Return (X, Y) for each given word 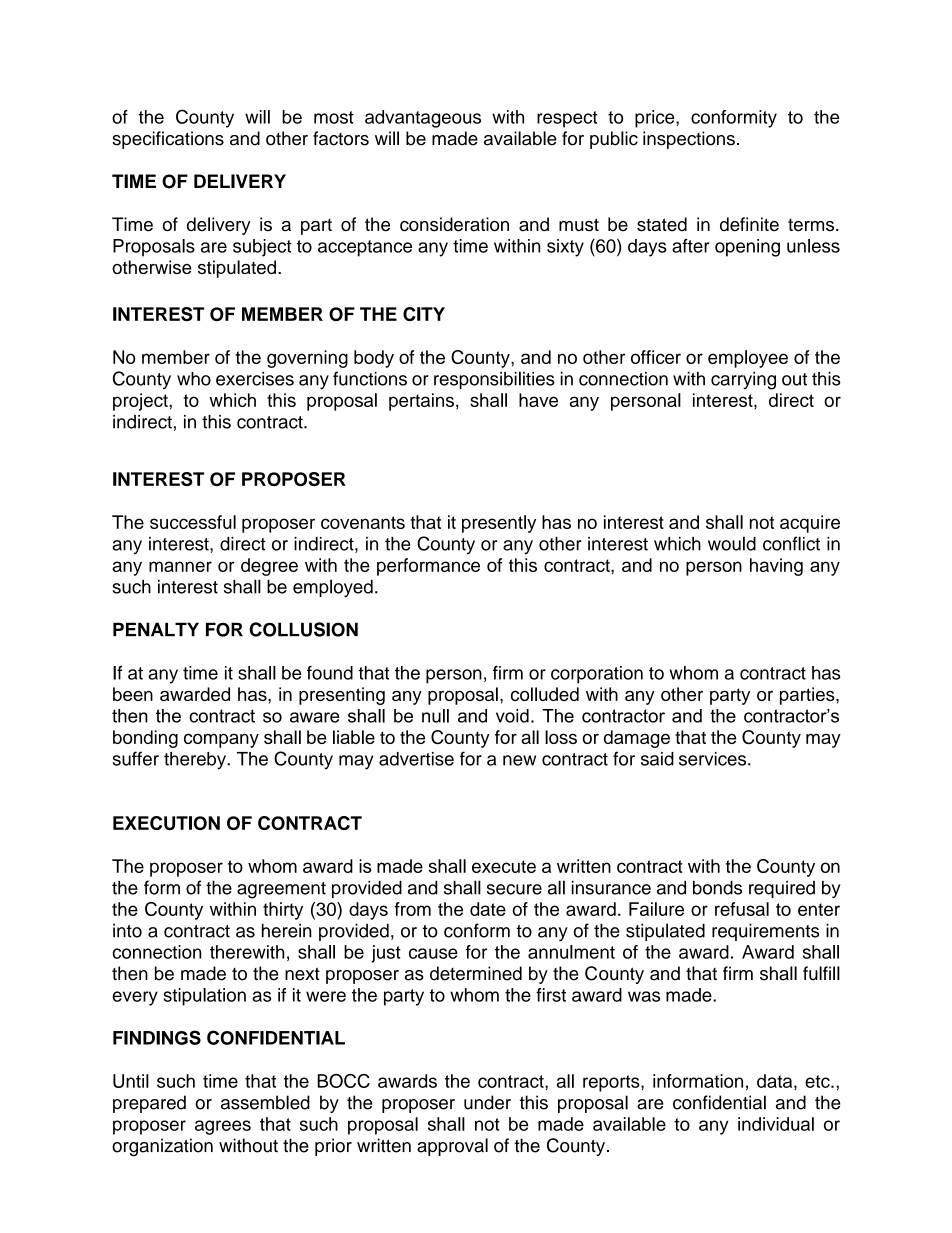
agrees (223, 1127)
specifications (168, 140)
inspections (689, 140)
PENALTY (156, 629)
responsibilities (494, 380)
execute (504, 866)
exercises (255, 379)
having (776, 567)
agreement (281, 890)
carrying (743, 381)
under (487, 1102)
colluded (545, 694)
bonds (717, 887)
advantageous (423, 119)
